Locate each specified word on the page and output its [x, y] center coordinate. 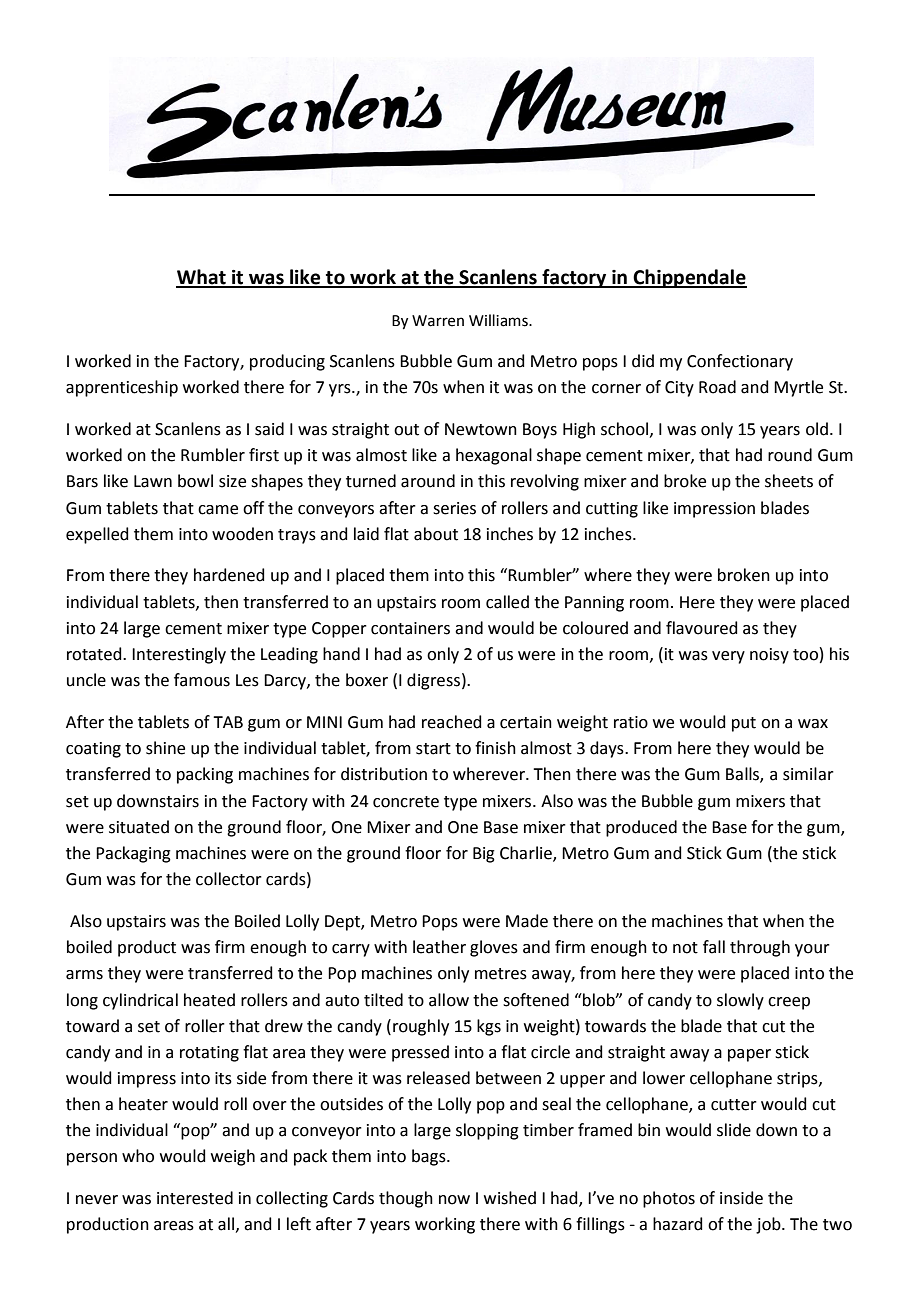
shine [165, 748]
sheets [789, 481]
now [454, 1200]
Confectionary [740, 362]
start [433, 749]
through [760, 948]
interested [195, 1198]
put [744, 724]
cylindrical [140, 1001]
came [218, 510]
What [202, 278]
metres [501, 974]
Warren [438, 321]
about [436, 534]
